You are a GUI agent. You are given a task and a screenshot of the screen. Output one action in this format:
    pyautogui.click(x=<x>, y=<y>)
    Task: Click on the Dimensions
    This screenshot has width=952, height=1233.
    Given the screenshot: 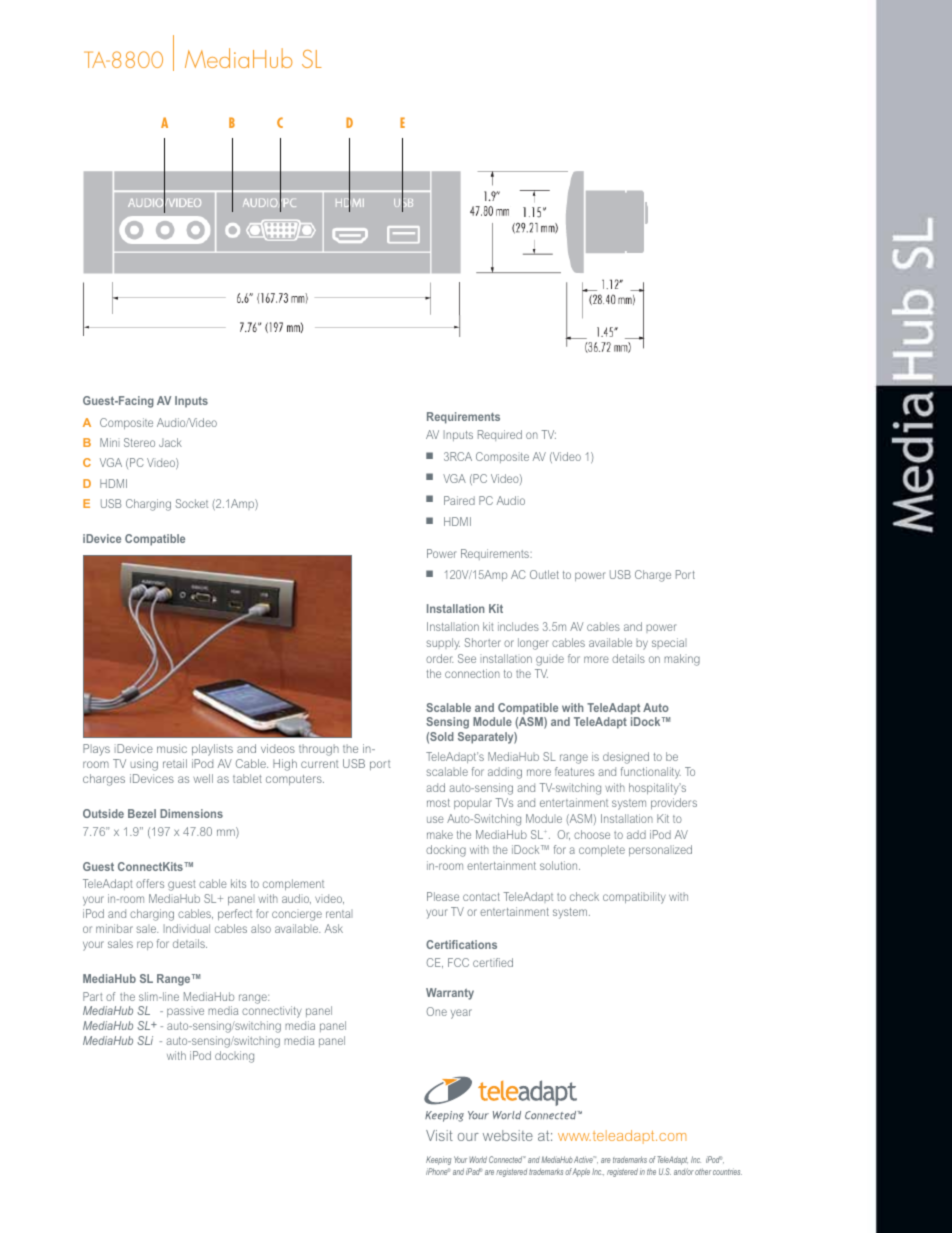 What is the action you would take?
    pyautogui.click(x=191, y=813)
